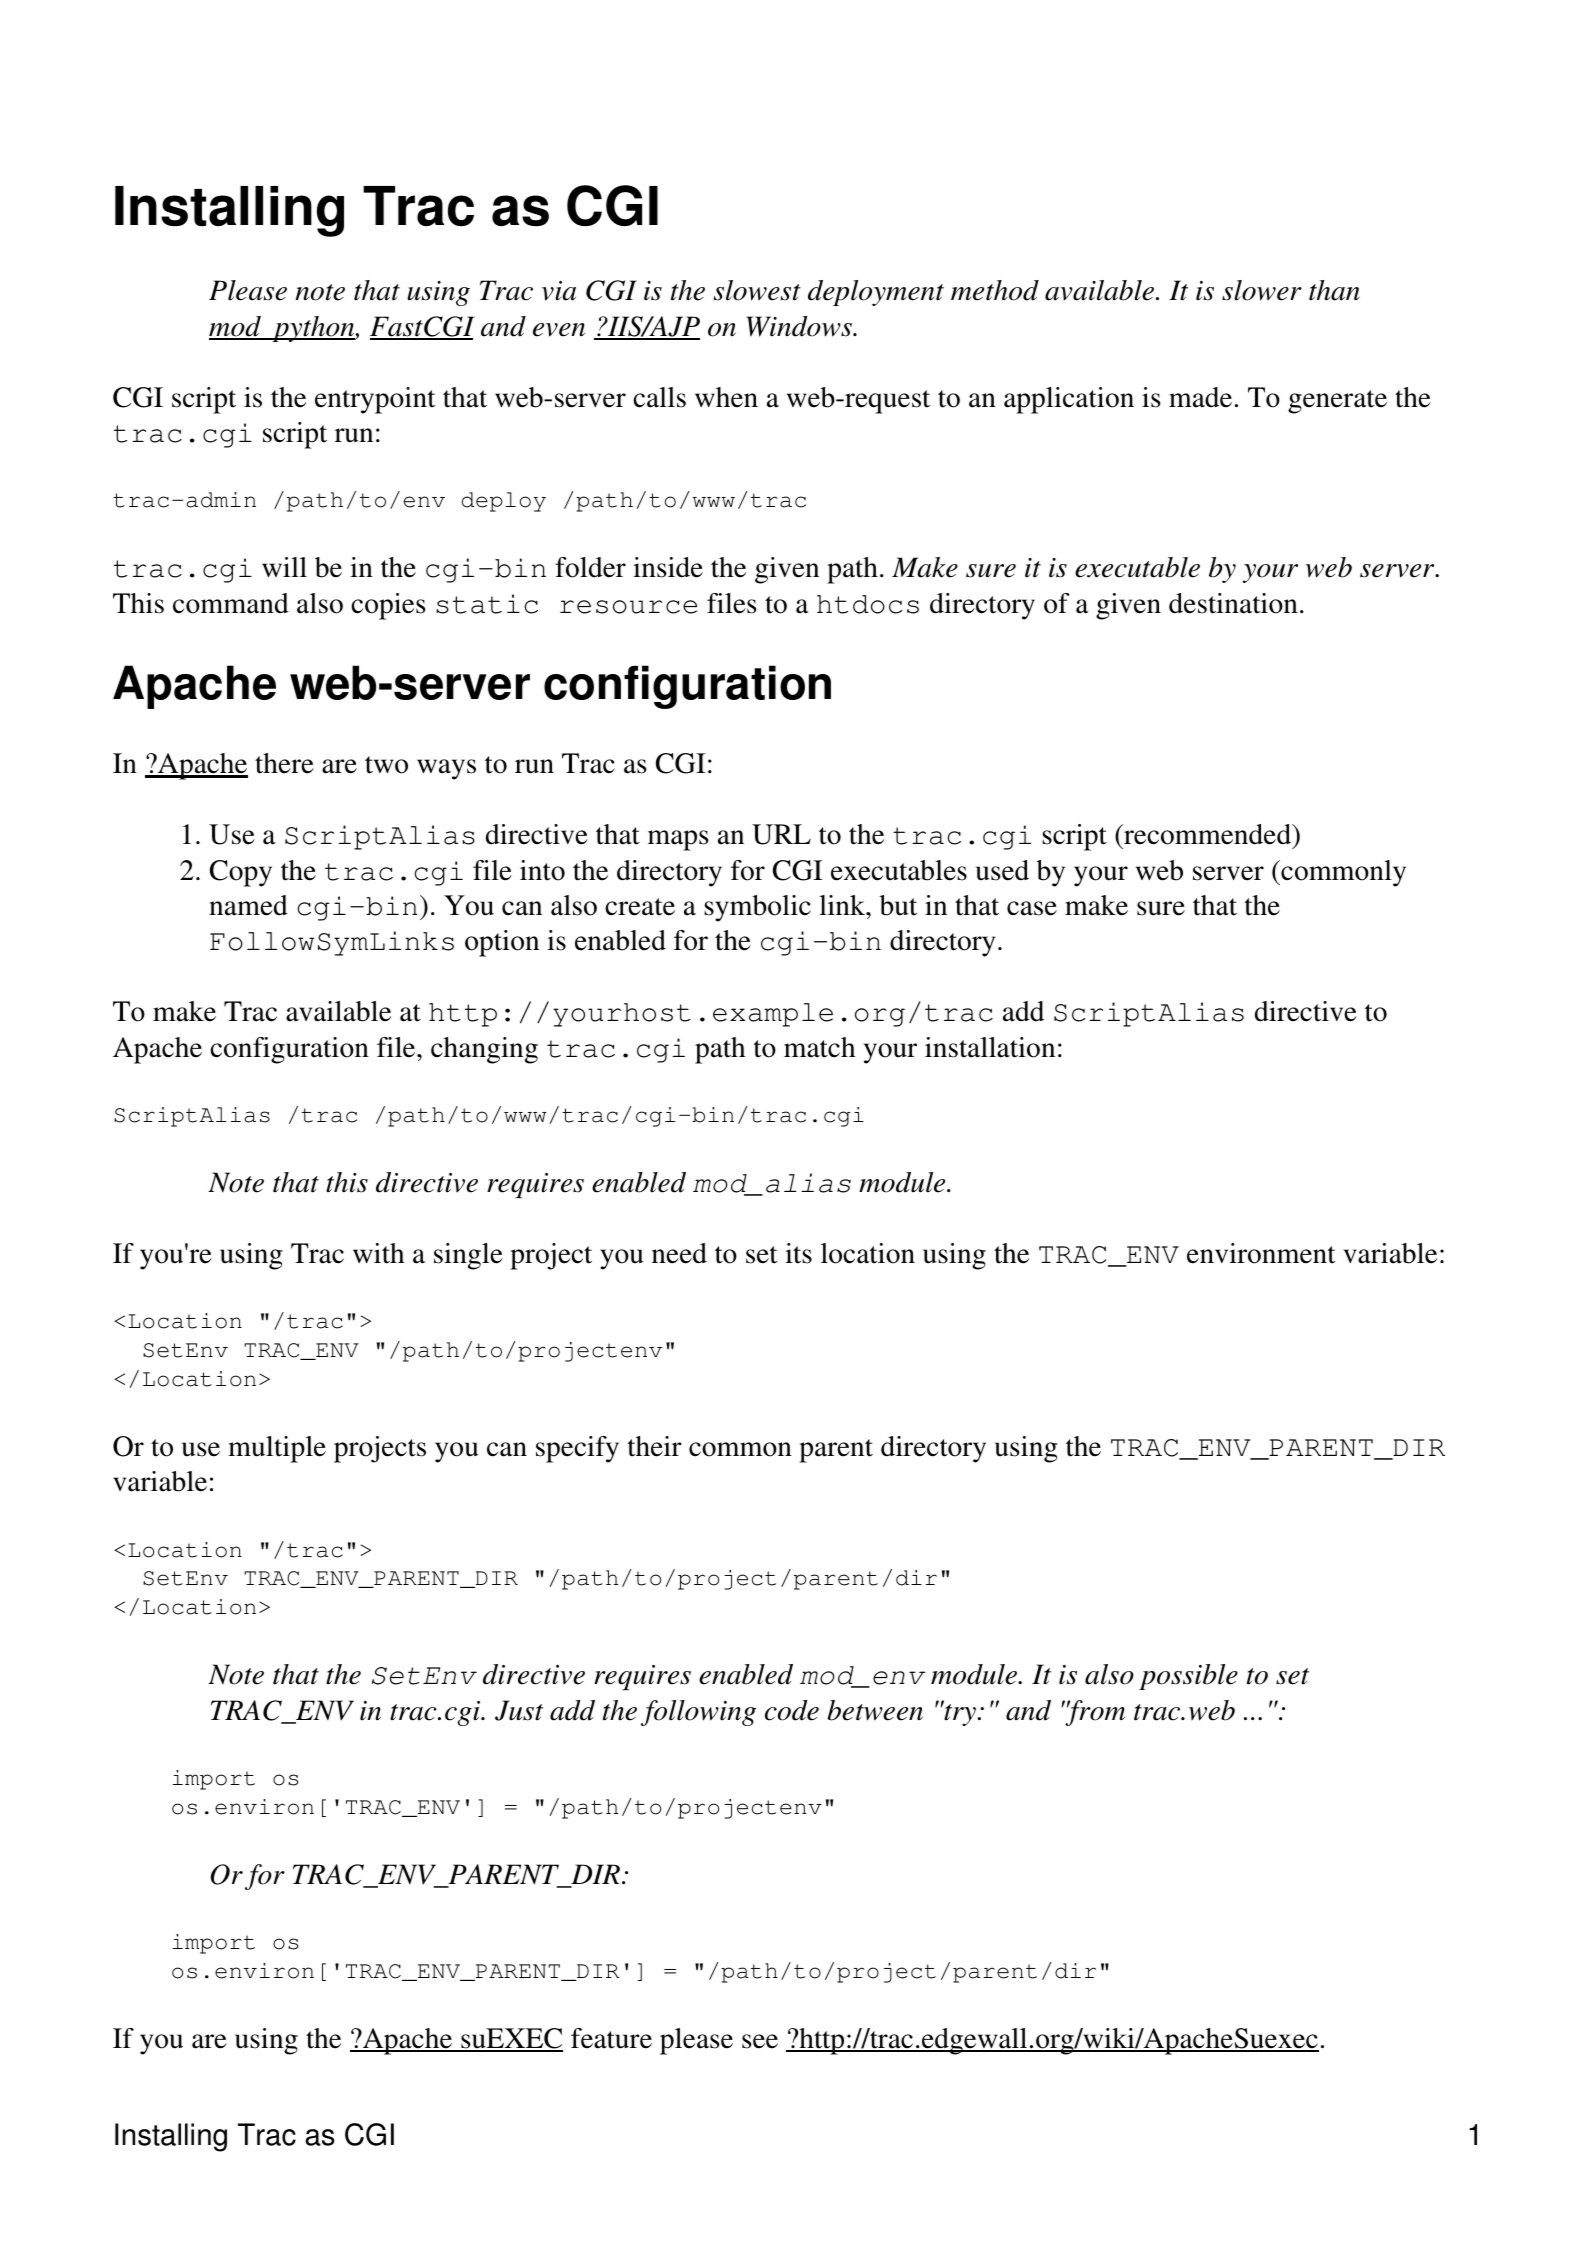  I want to click on feature, so click(611, 2038).
